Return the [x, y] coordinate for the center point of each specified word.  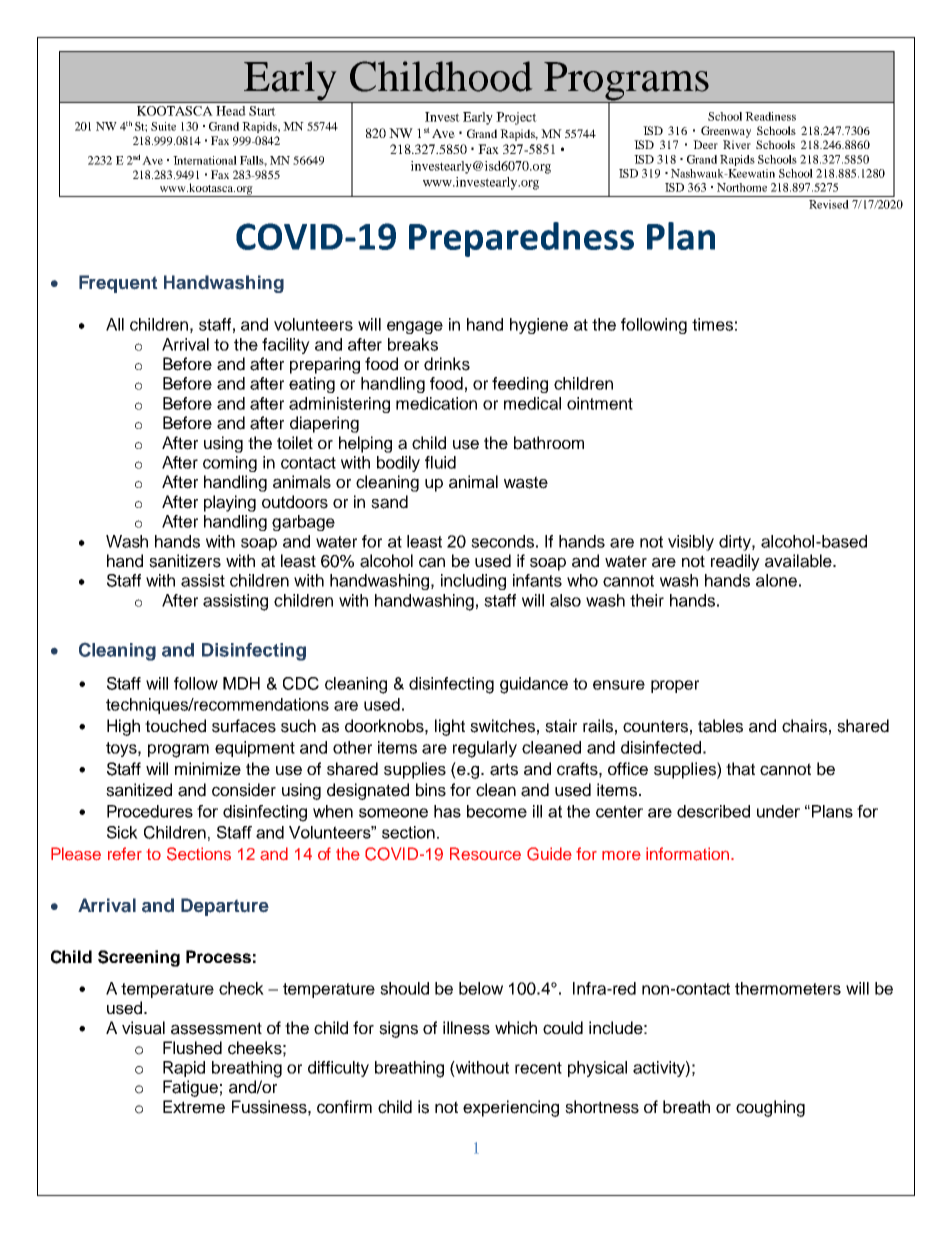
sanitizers [185, 561]
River [737, 144]
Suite [163, 126]
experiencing [511, 1108]
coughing [770, 1108]
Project [516, 118]
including [473, 582]
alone [776, 580]
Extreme [194, 1107]
